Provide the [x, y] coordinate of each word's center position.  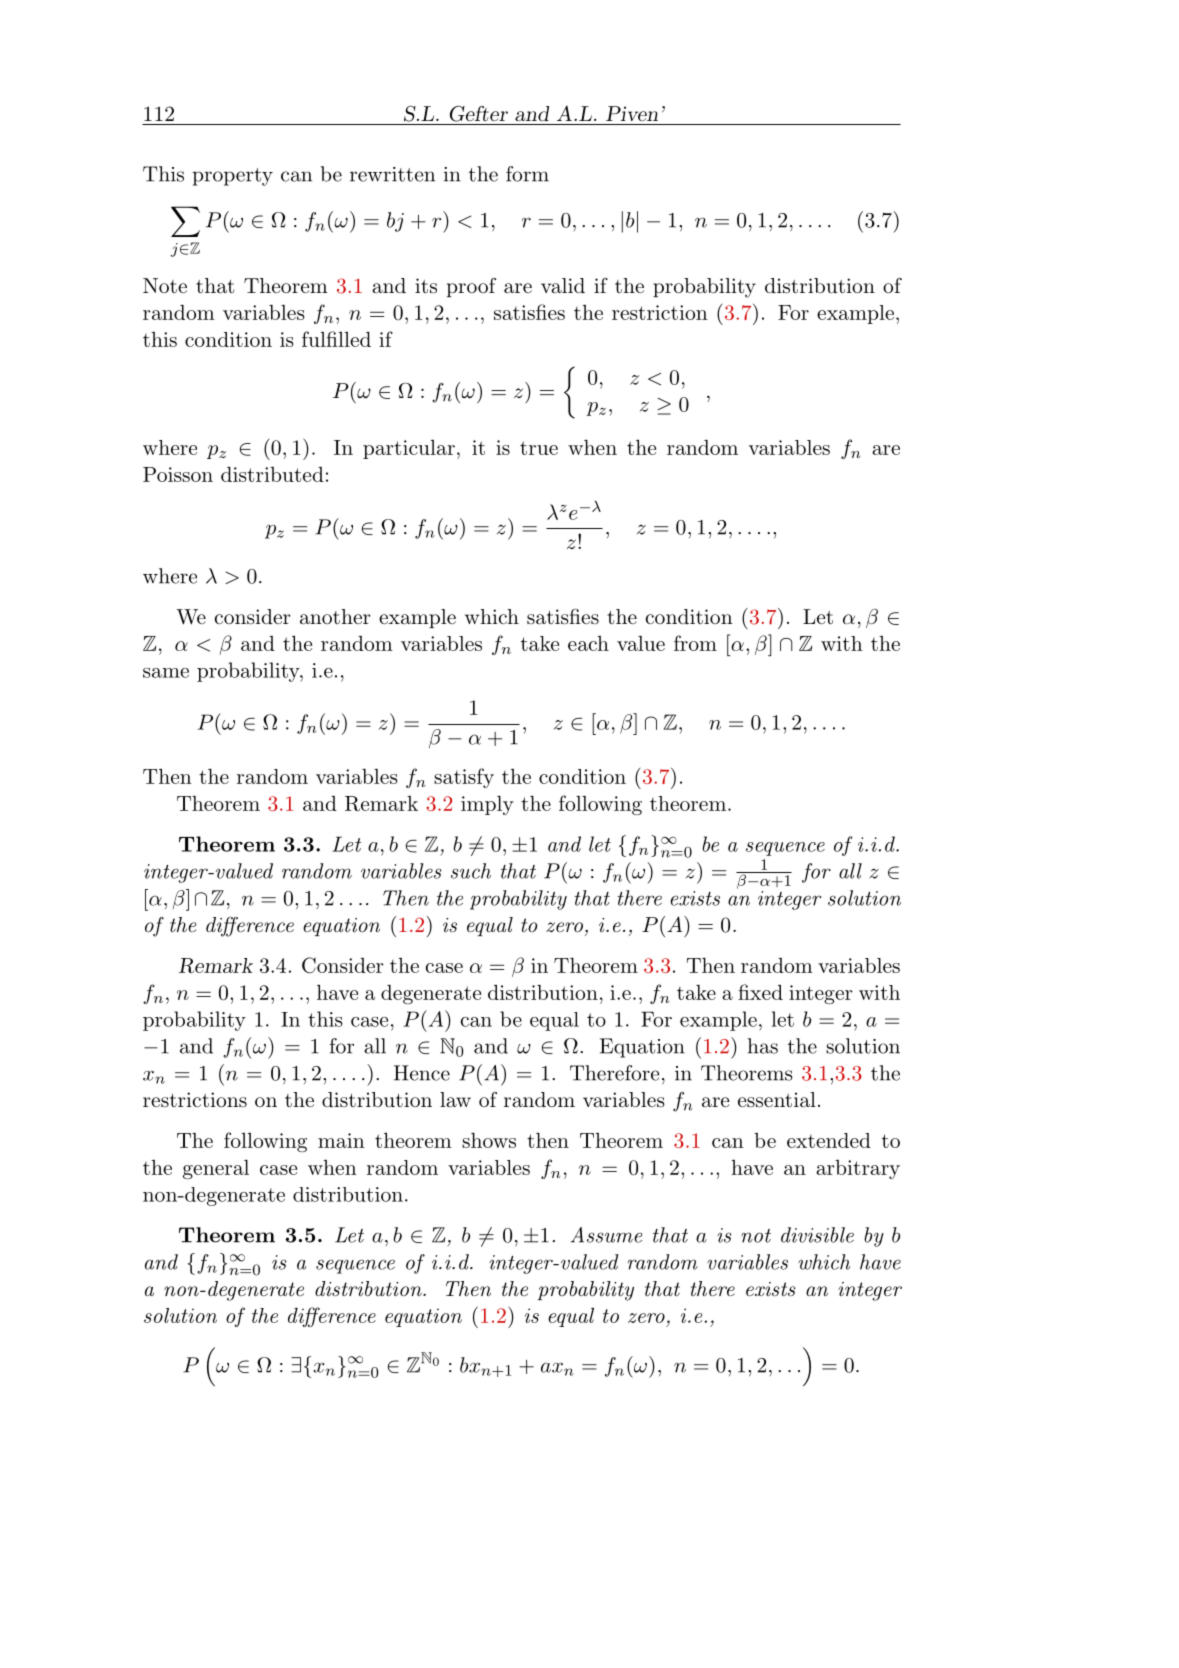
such [471, 871]
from [695, 643]
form [527, 174]
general [216, 1169]
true [539, 448]
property [232, 177]
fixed [760, 992]
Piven [632, 113]
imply [487, 805]
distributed [272, 474]
